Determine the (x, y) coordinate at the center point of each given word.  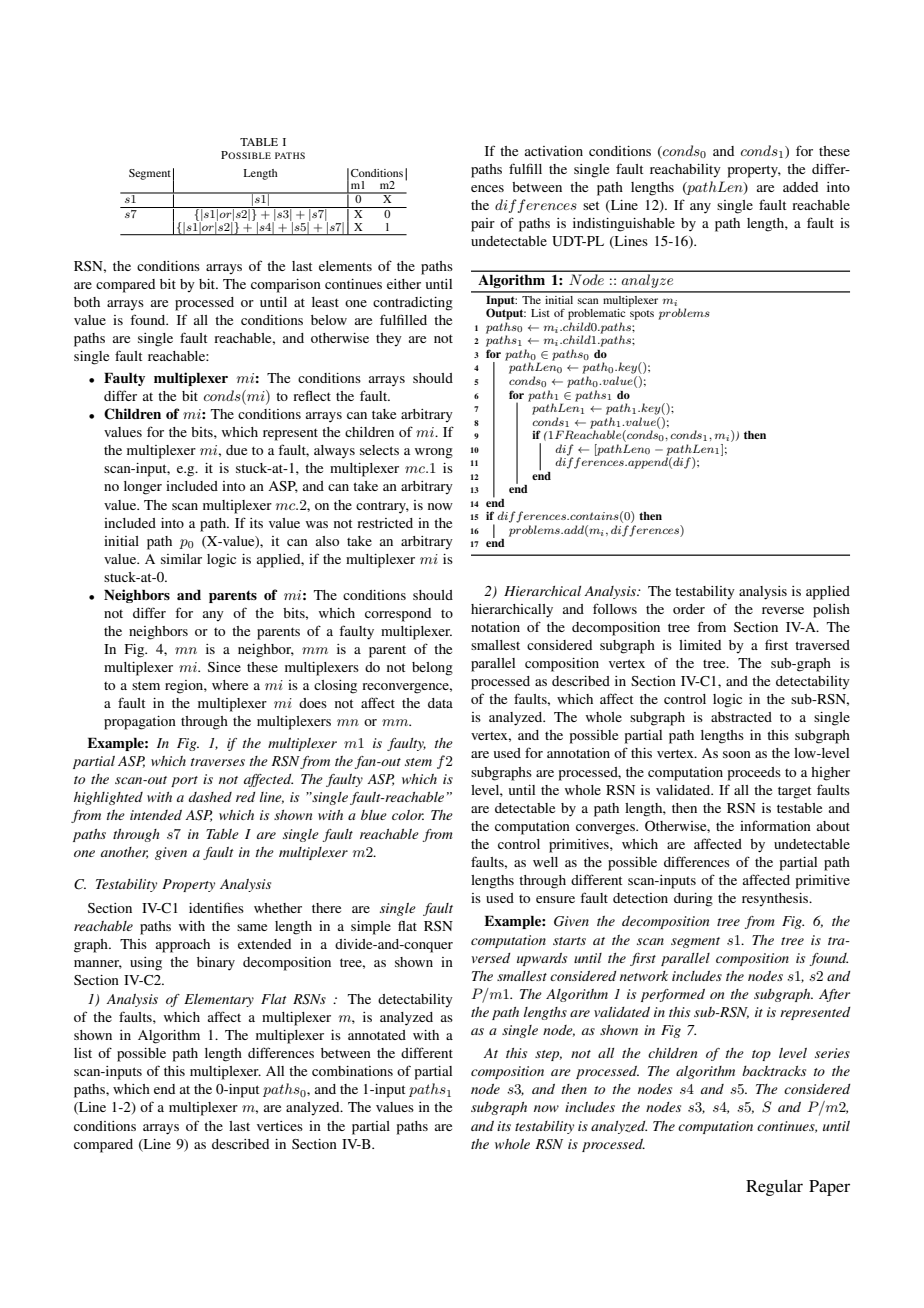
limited (700, 645)
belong (432, 669)
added (800, 187)
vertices (280, 1126)
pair (483, 225)
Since (224, 667)
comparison (286, 286)
